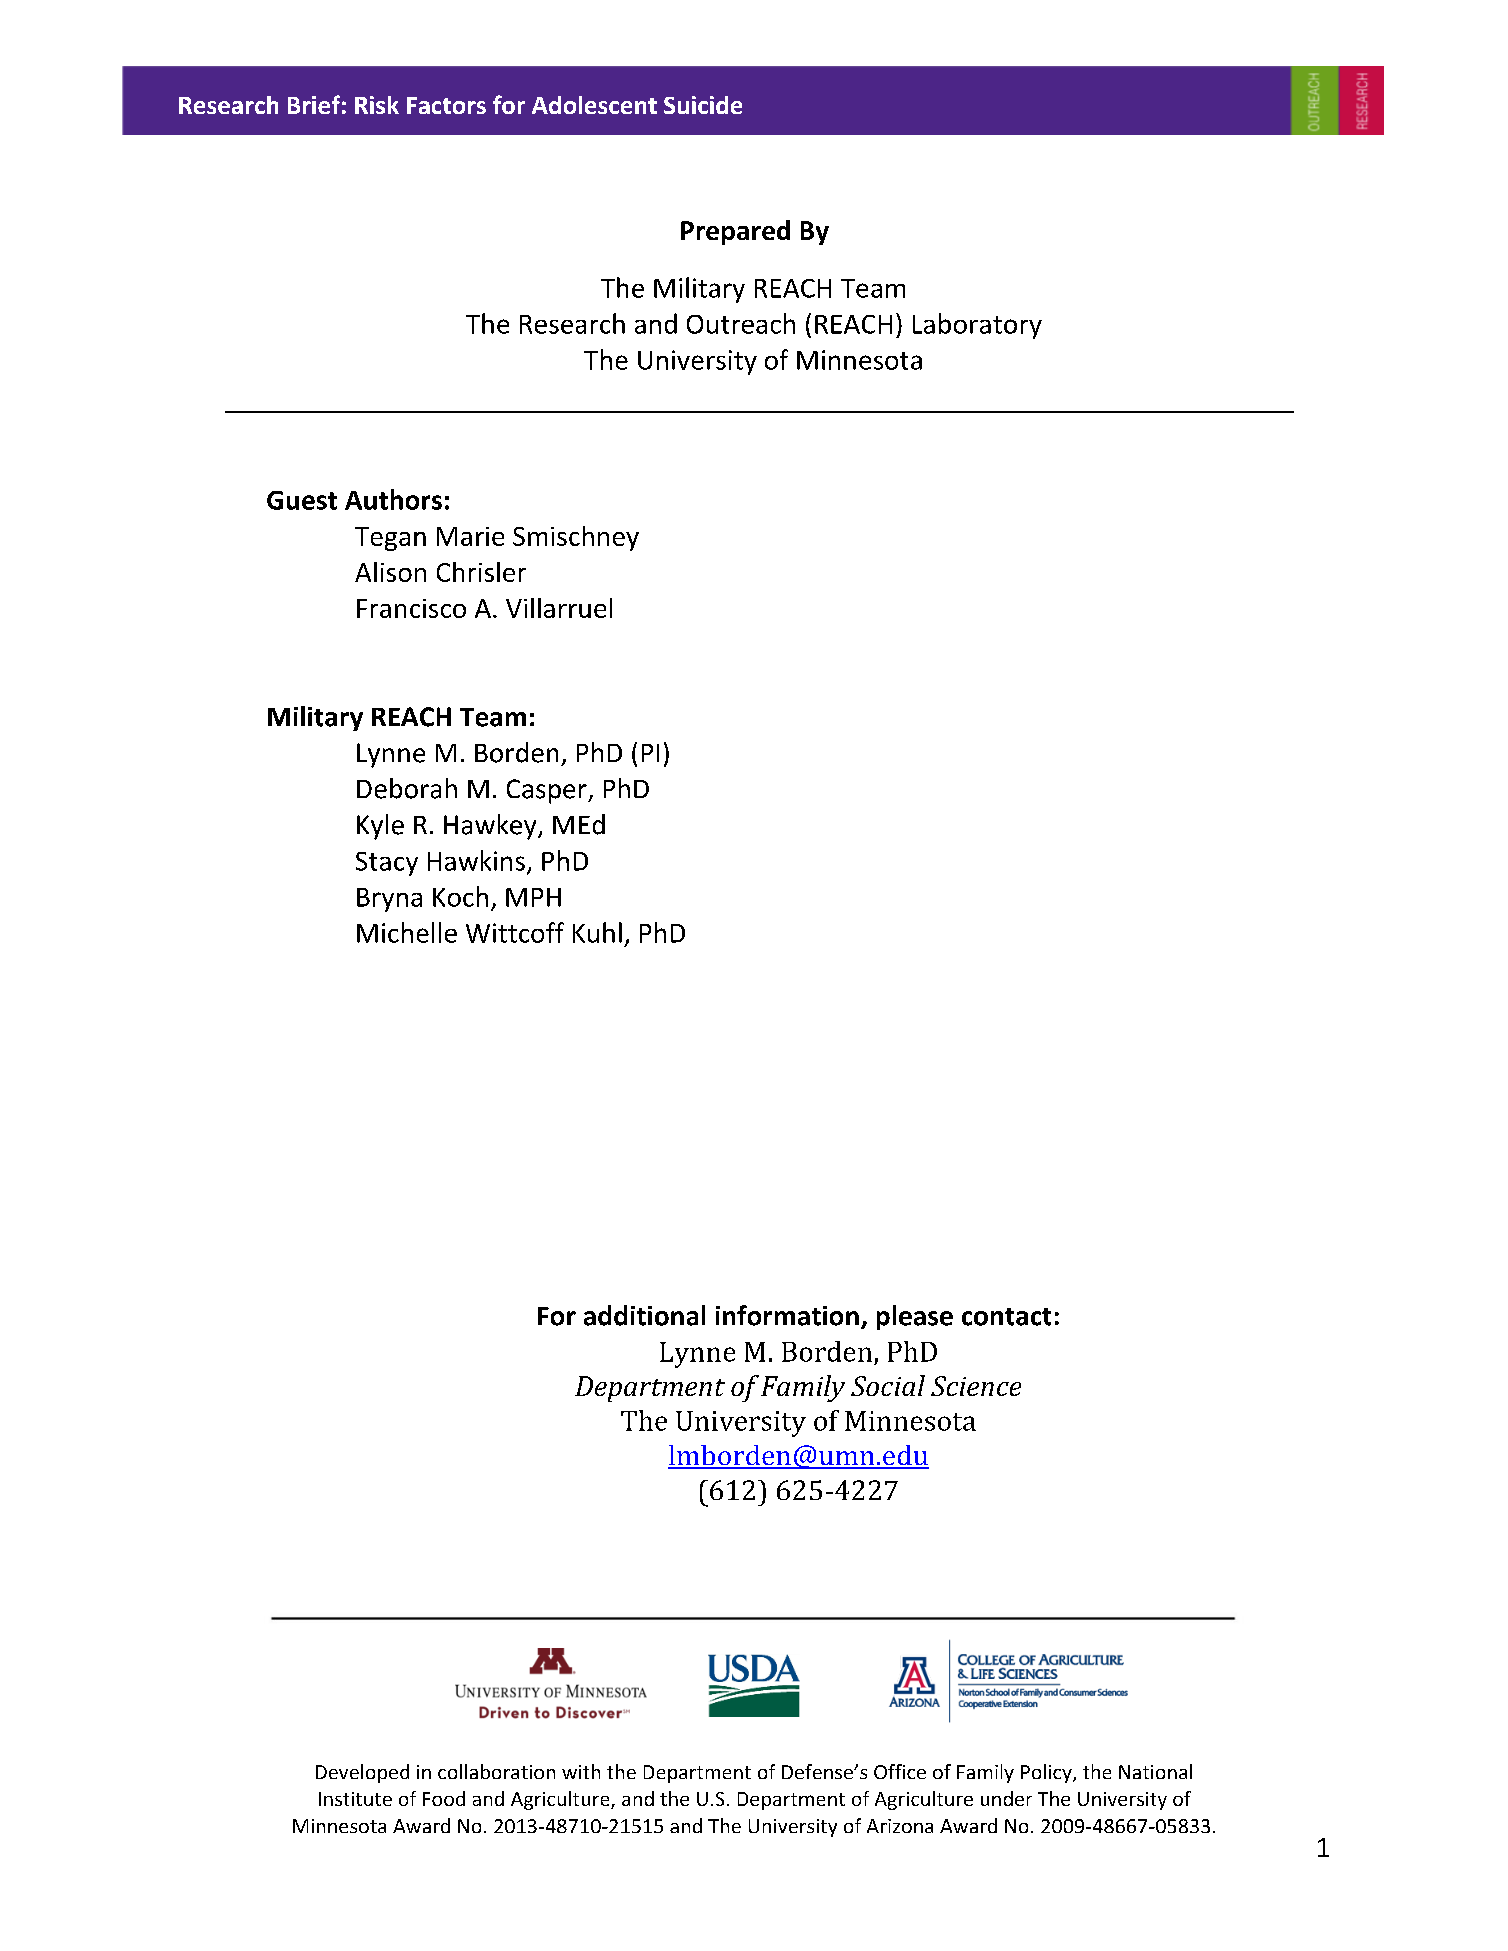 The height and width of the page is (1951, 1508). Describe the element at coordinates (977, 326) in the page. I see `Laboratory` at that location.
